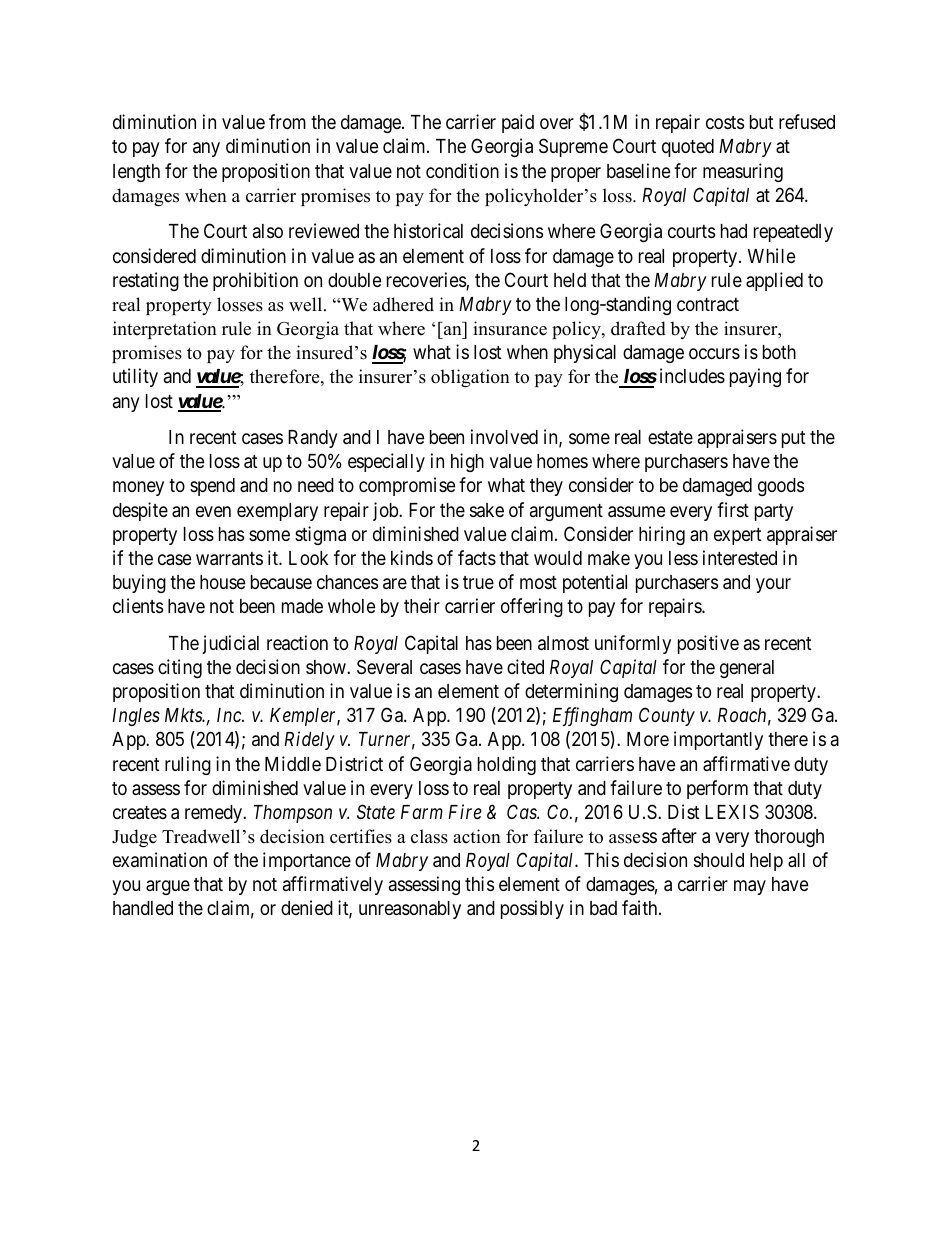  Describe the element at coordinates (747, 669) in the screenshot. I see `general` at that location.
